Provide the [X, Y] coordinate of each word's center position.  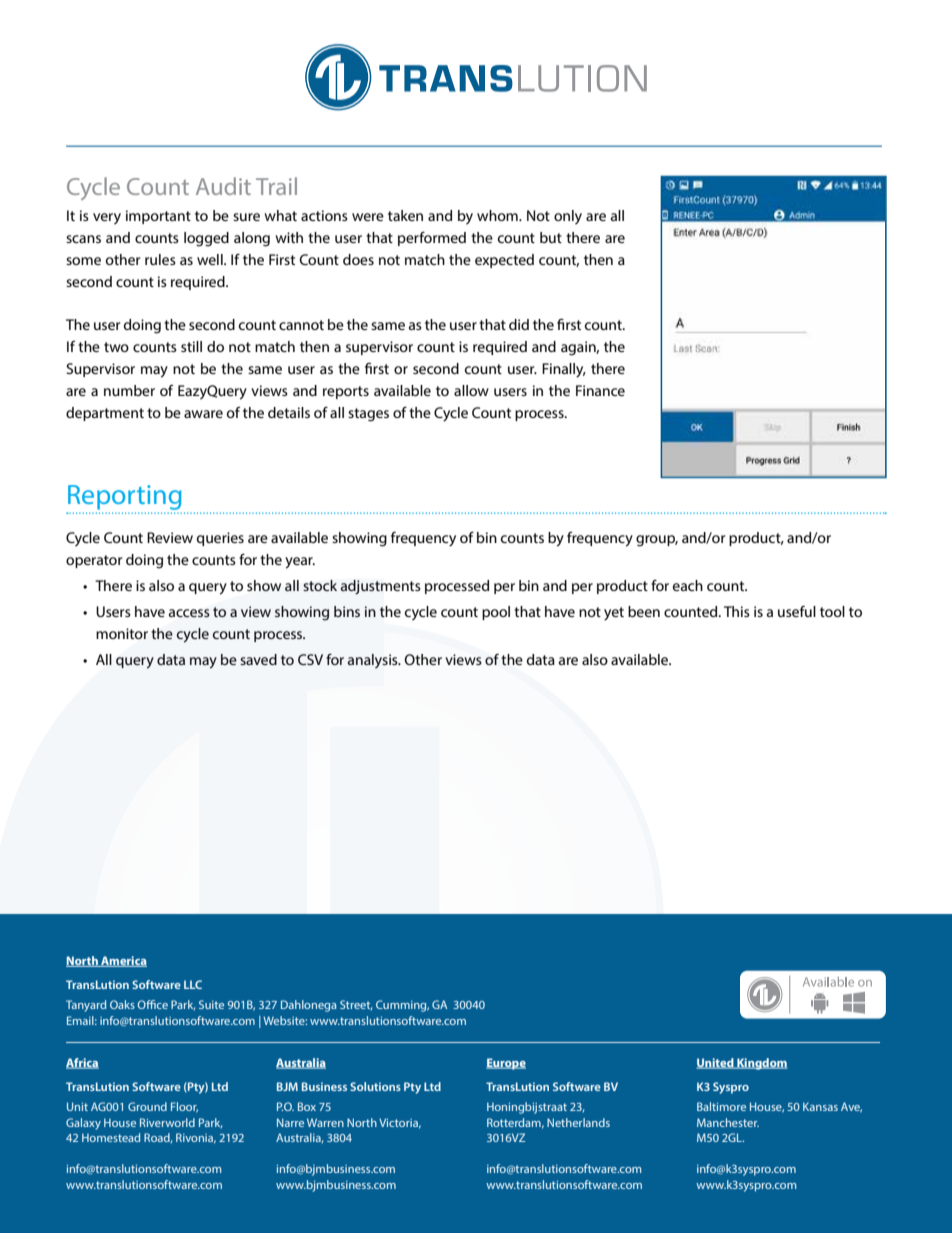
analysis [374, 661]
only [568, 217]
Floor [184, 1107]
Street [356, 1005]
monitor [122, 633]
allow [471, 390]
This [737, 611]
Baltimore [721, 1106]
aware [203, 414]
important [158, 217]
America [123, 961]
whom [498, 215]
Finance [600, 390]
